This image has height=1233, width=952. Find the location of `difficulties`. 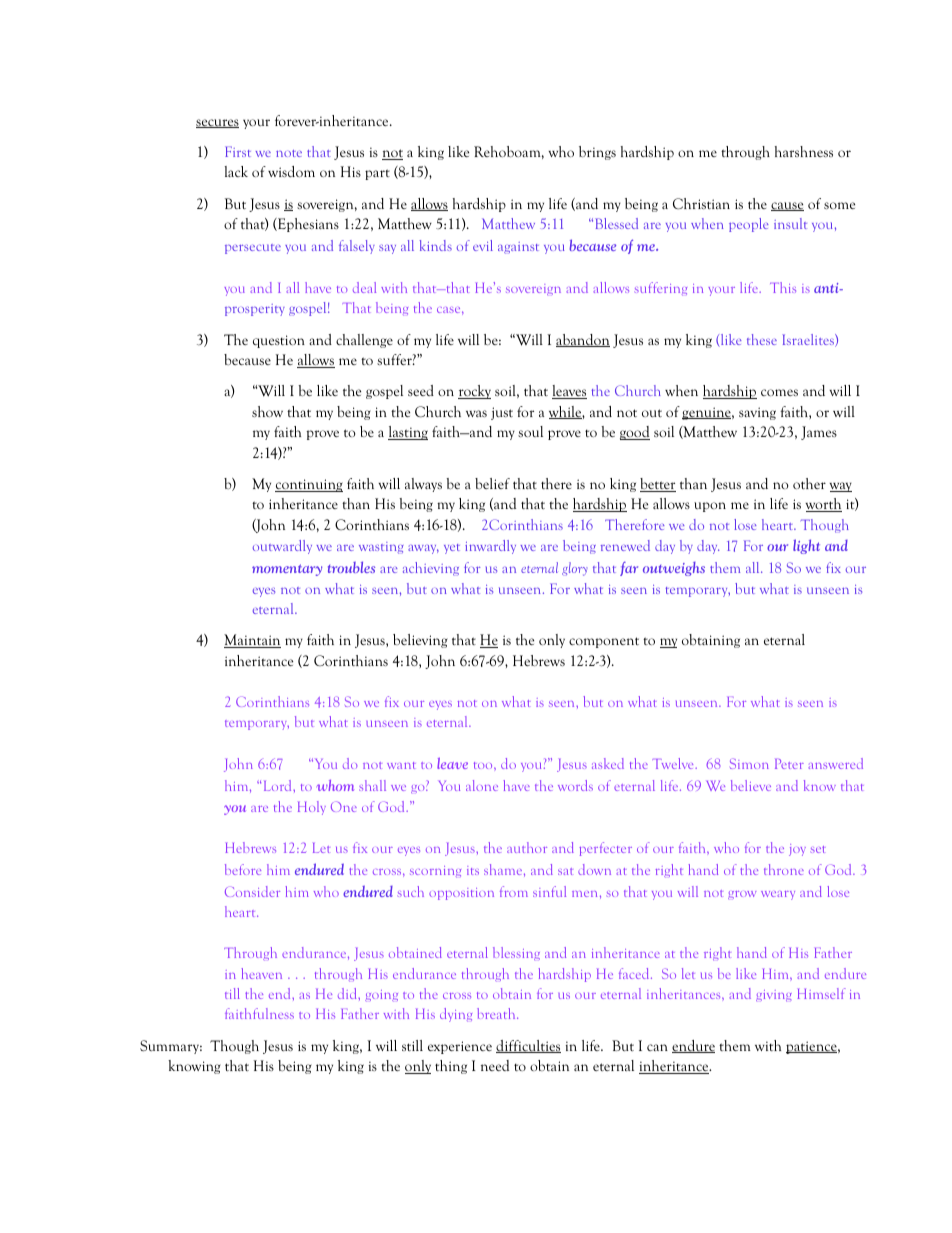

difficulties is located at coordinates (528, 1046).
